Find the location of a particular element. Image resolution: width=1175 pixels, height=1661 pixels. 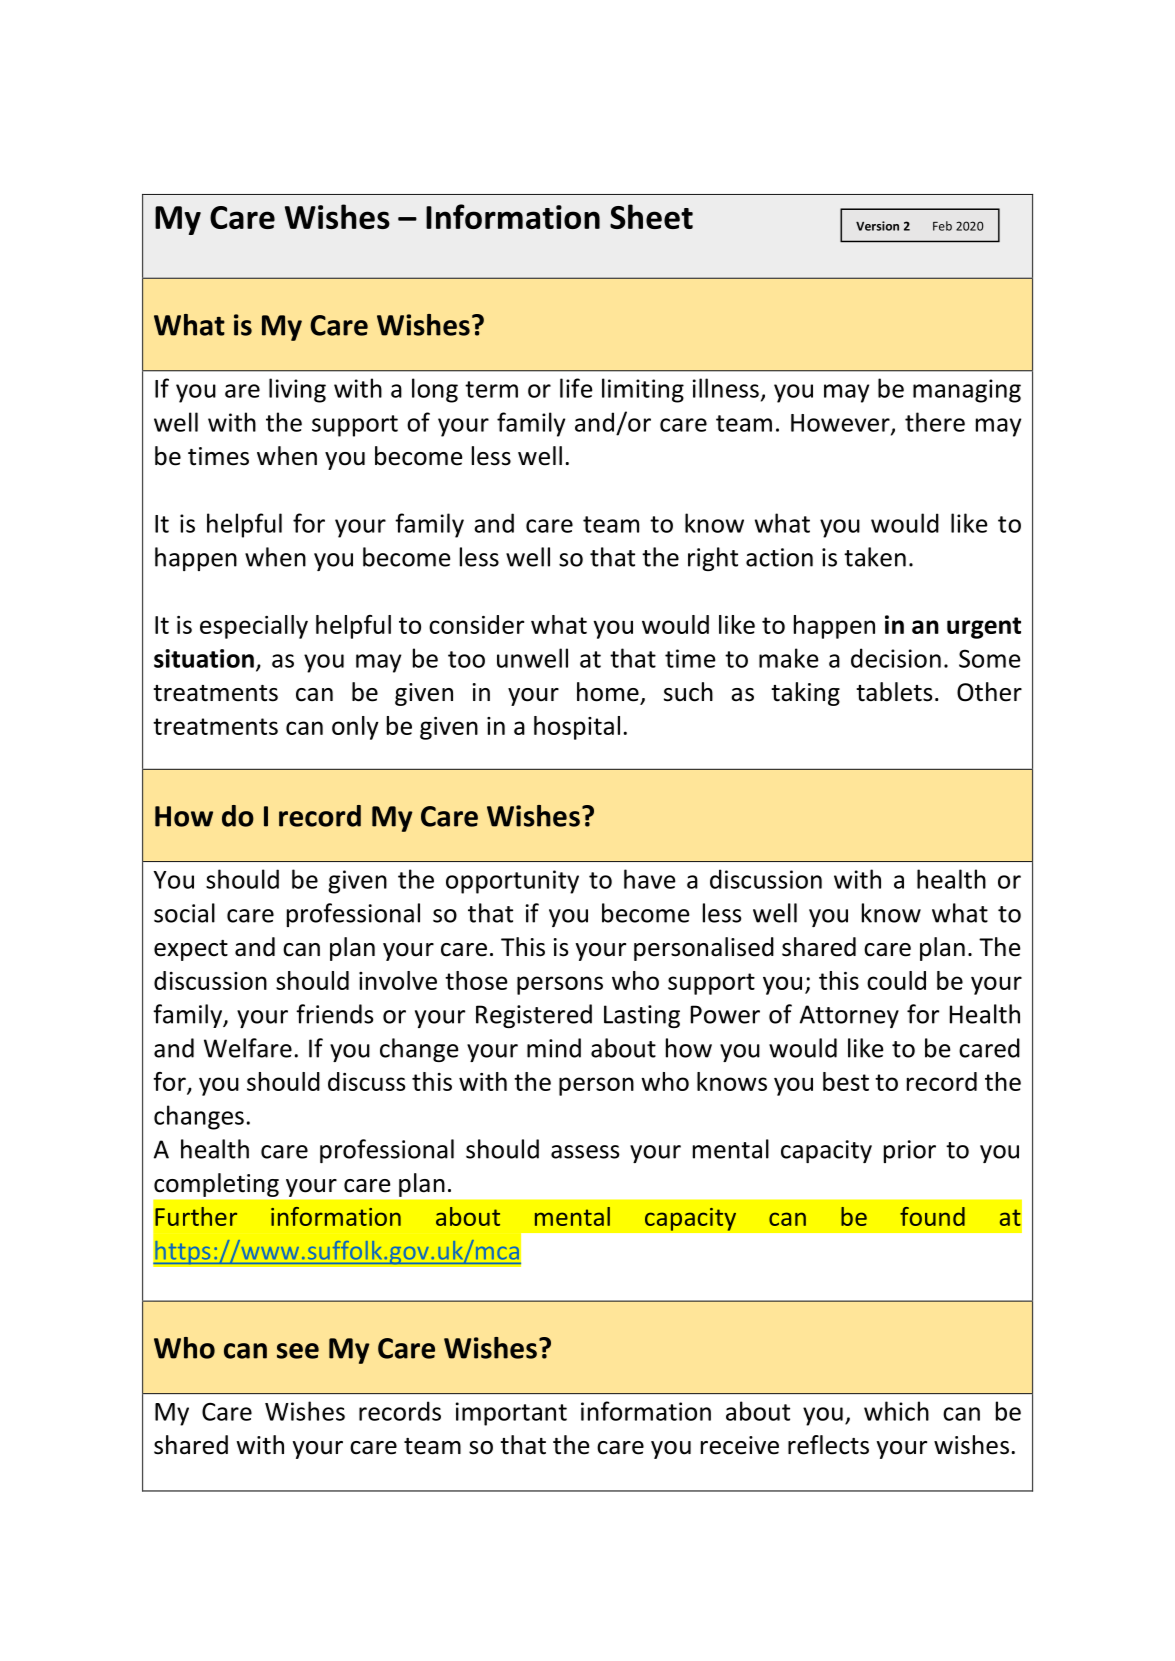

mind is located at coordinates (554, 1048).
